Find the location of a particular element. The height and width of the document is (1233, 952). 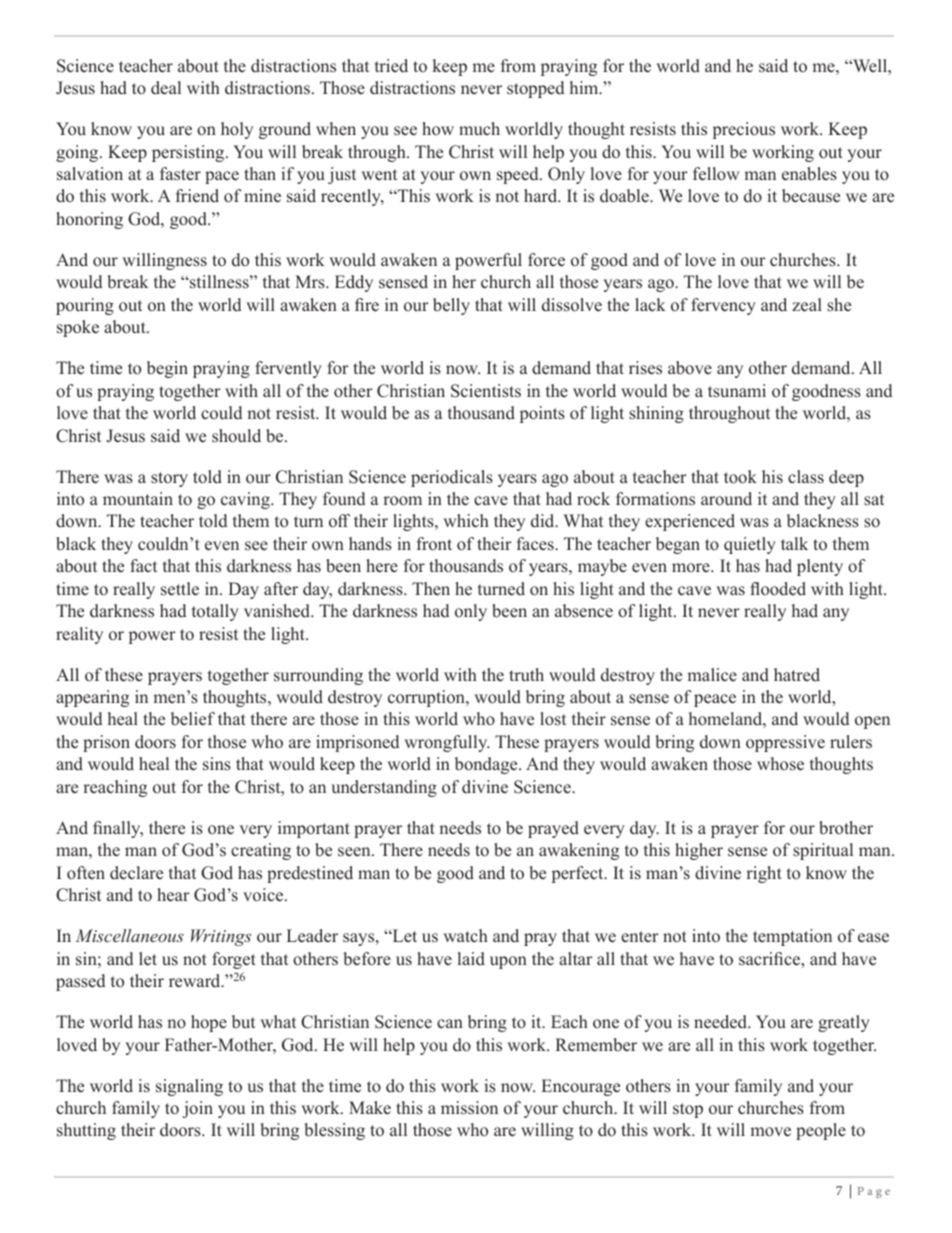

precious is located at coordinates (744, 130).
